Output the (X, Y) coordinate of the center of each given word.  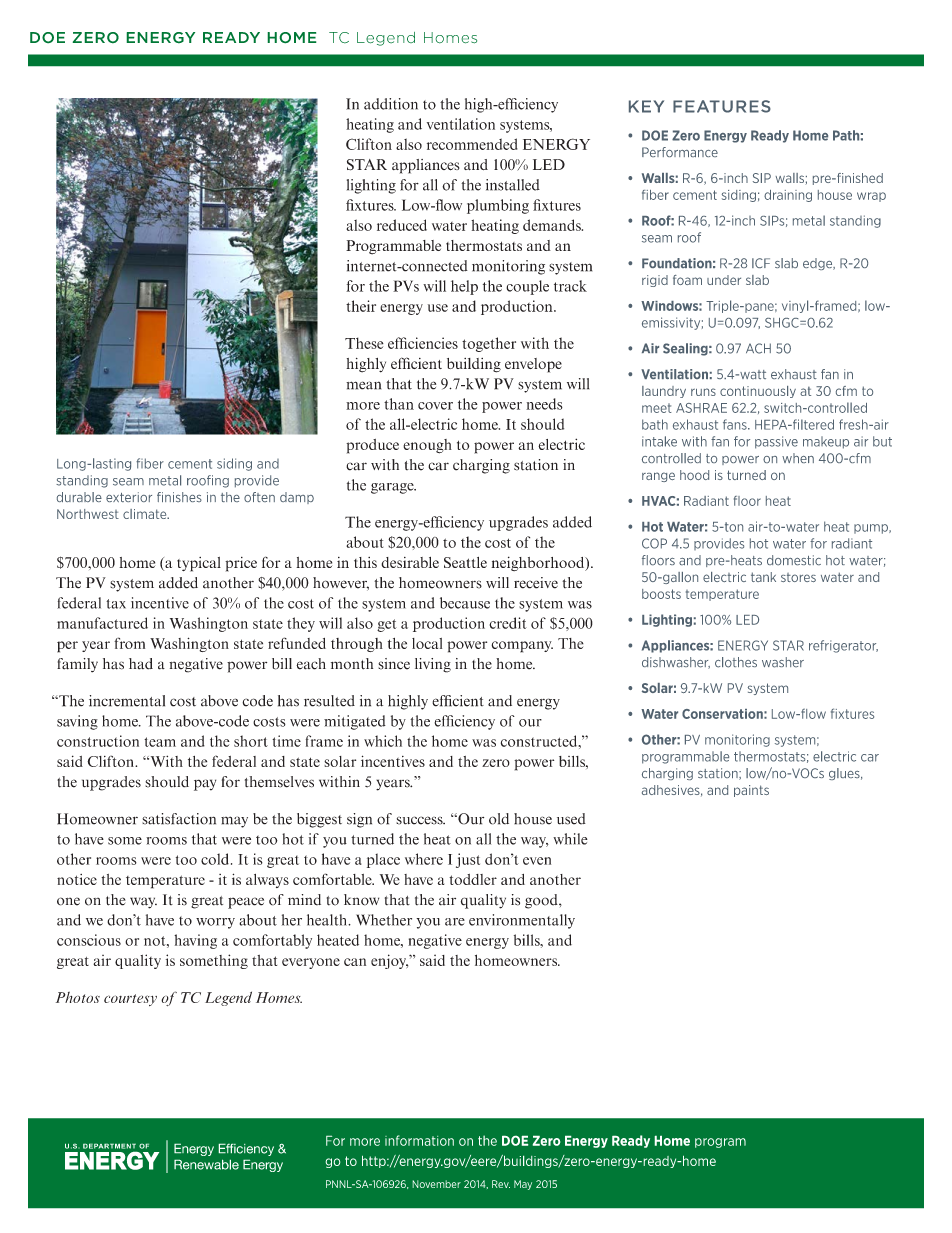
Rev (501, 1184)
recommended (472, 144)
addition (391, 104)
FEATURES (722, 106)
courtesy (130, 1000)
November (436, 1184)
